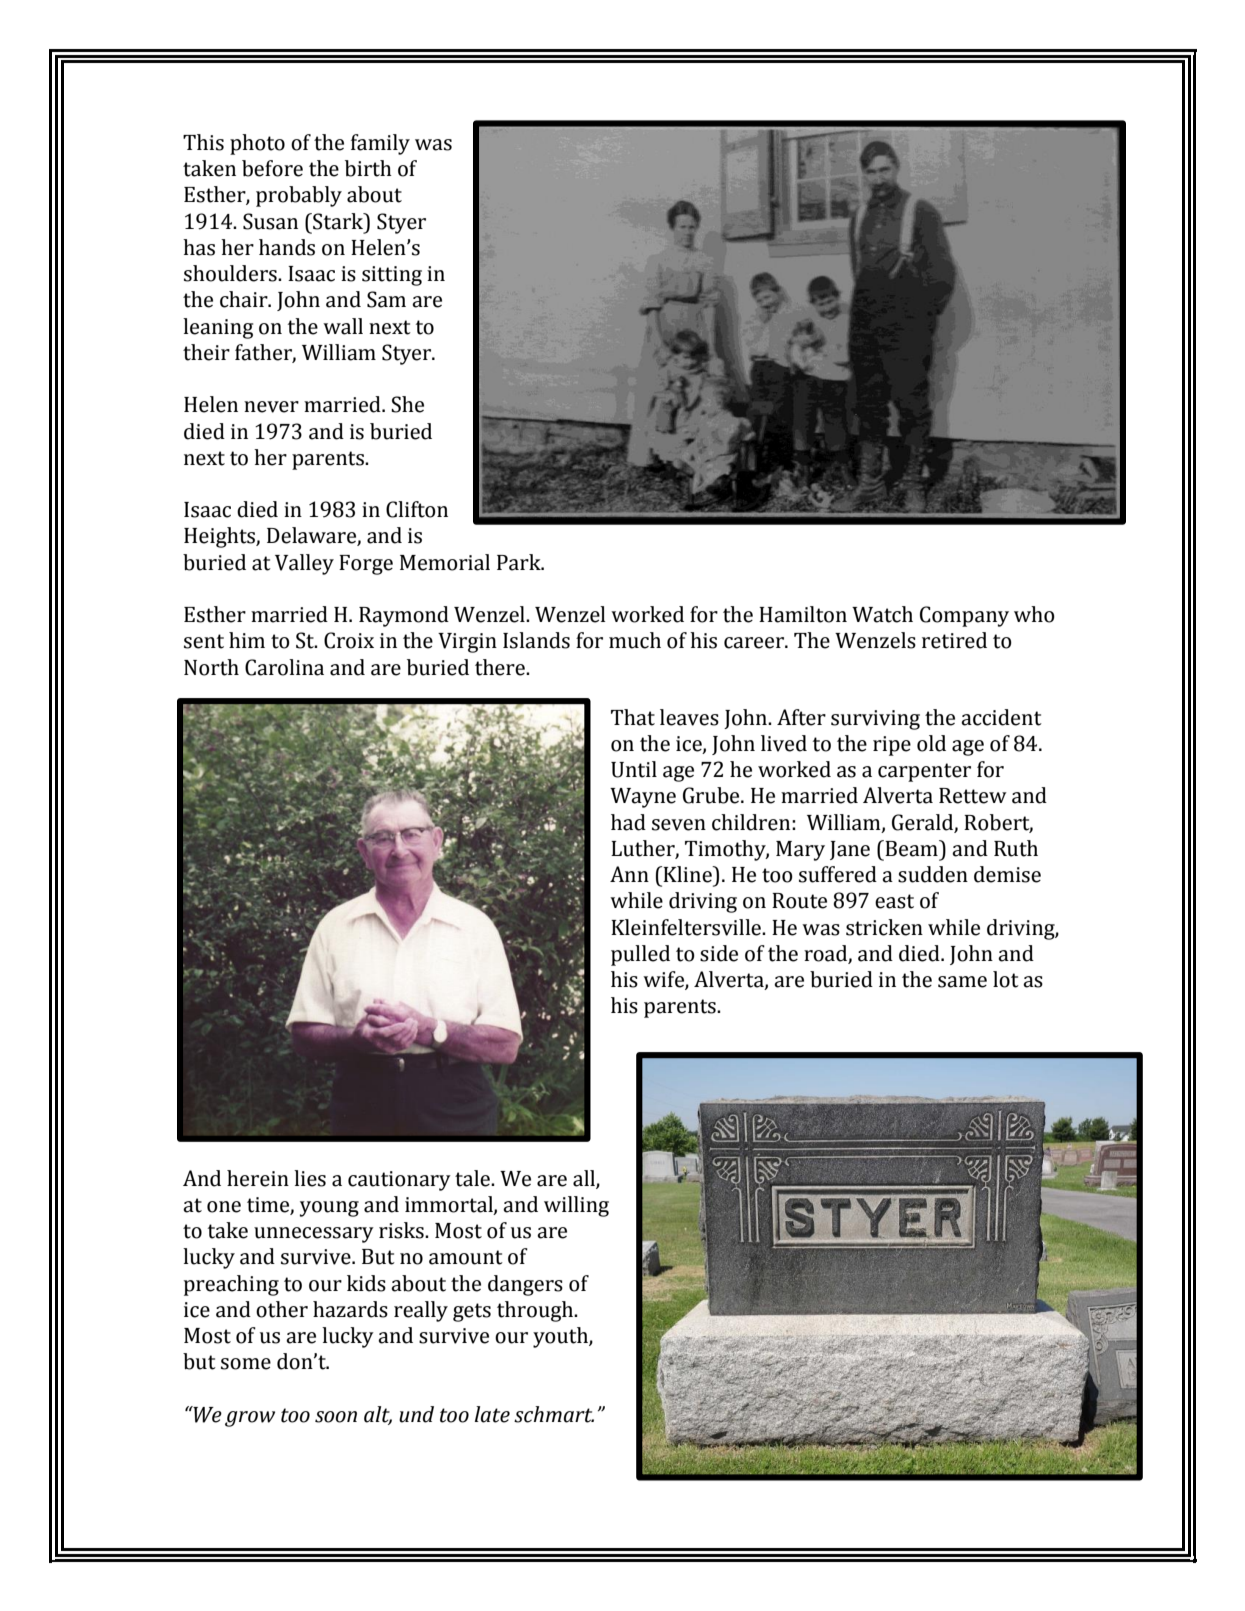  I want to click on carpenter, so click(924, 772).
